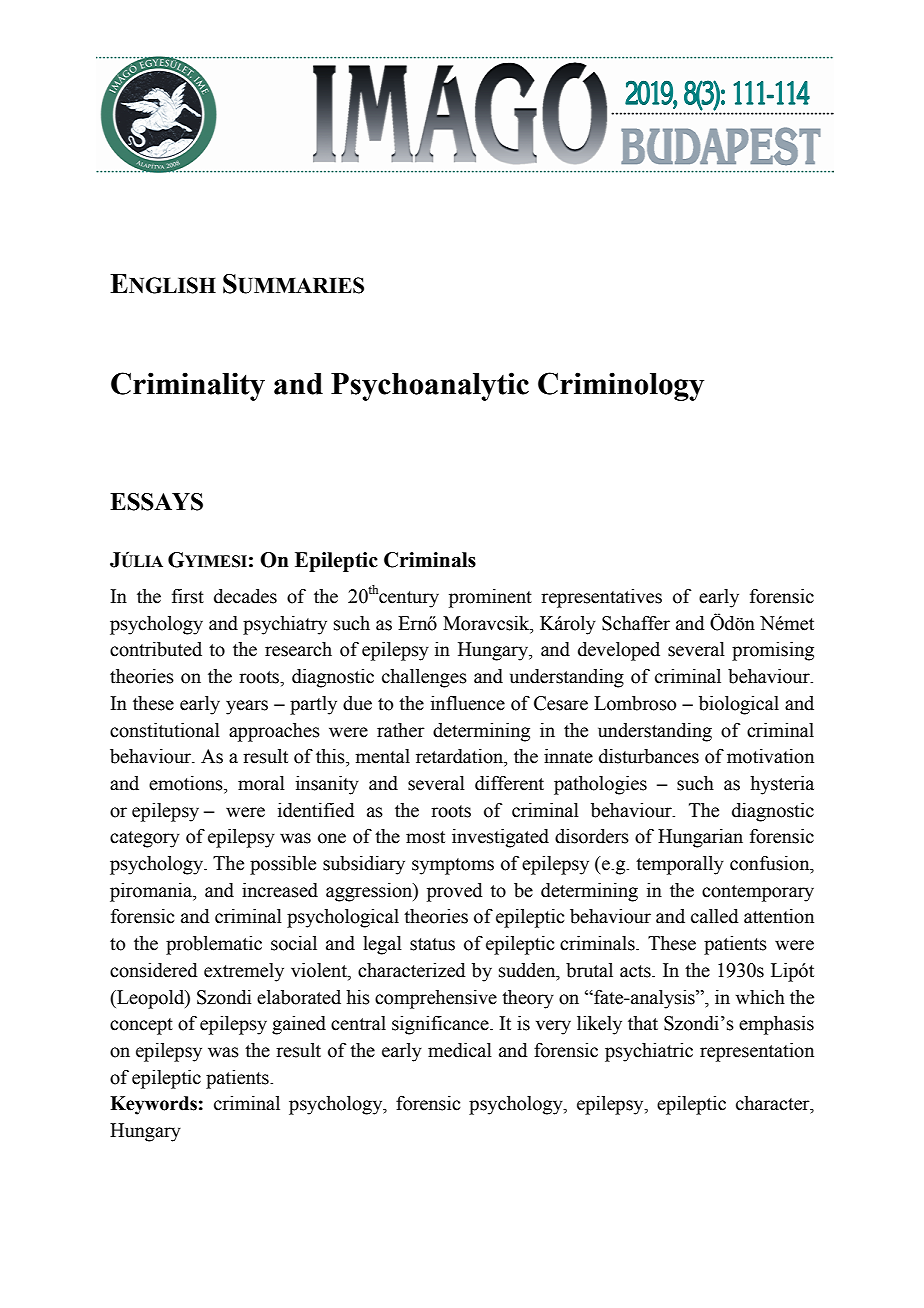 Image resolution: width=924 pixels, height=1308 pixels. What do you see at coordinates (153, 1105) in the screenshot?
I see `Keywords` at bounding box center [153, 1105].
